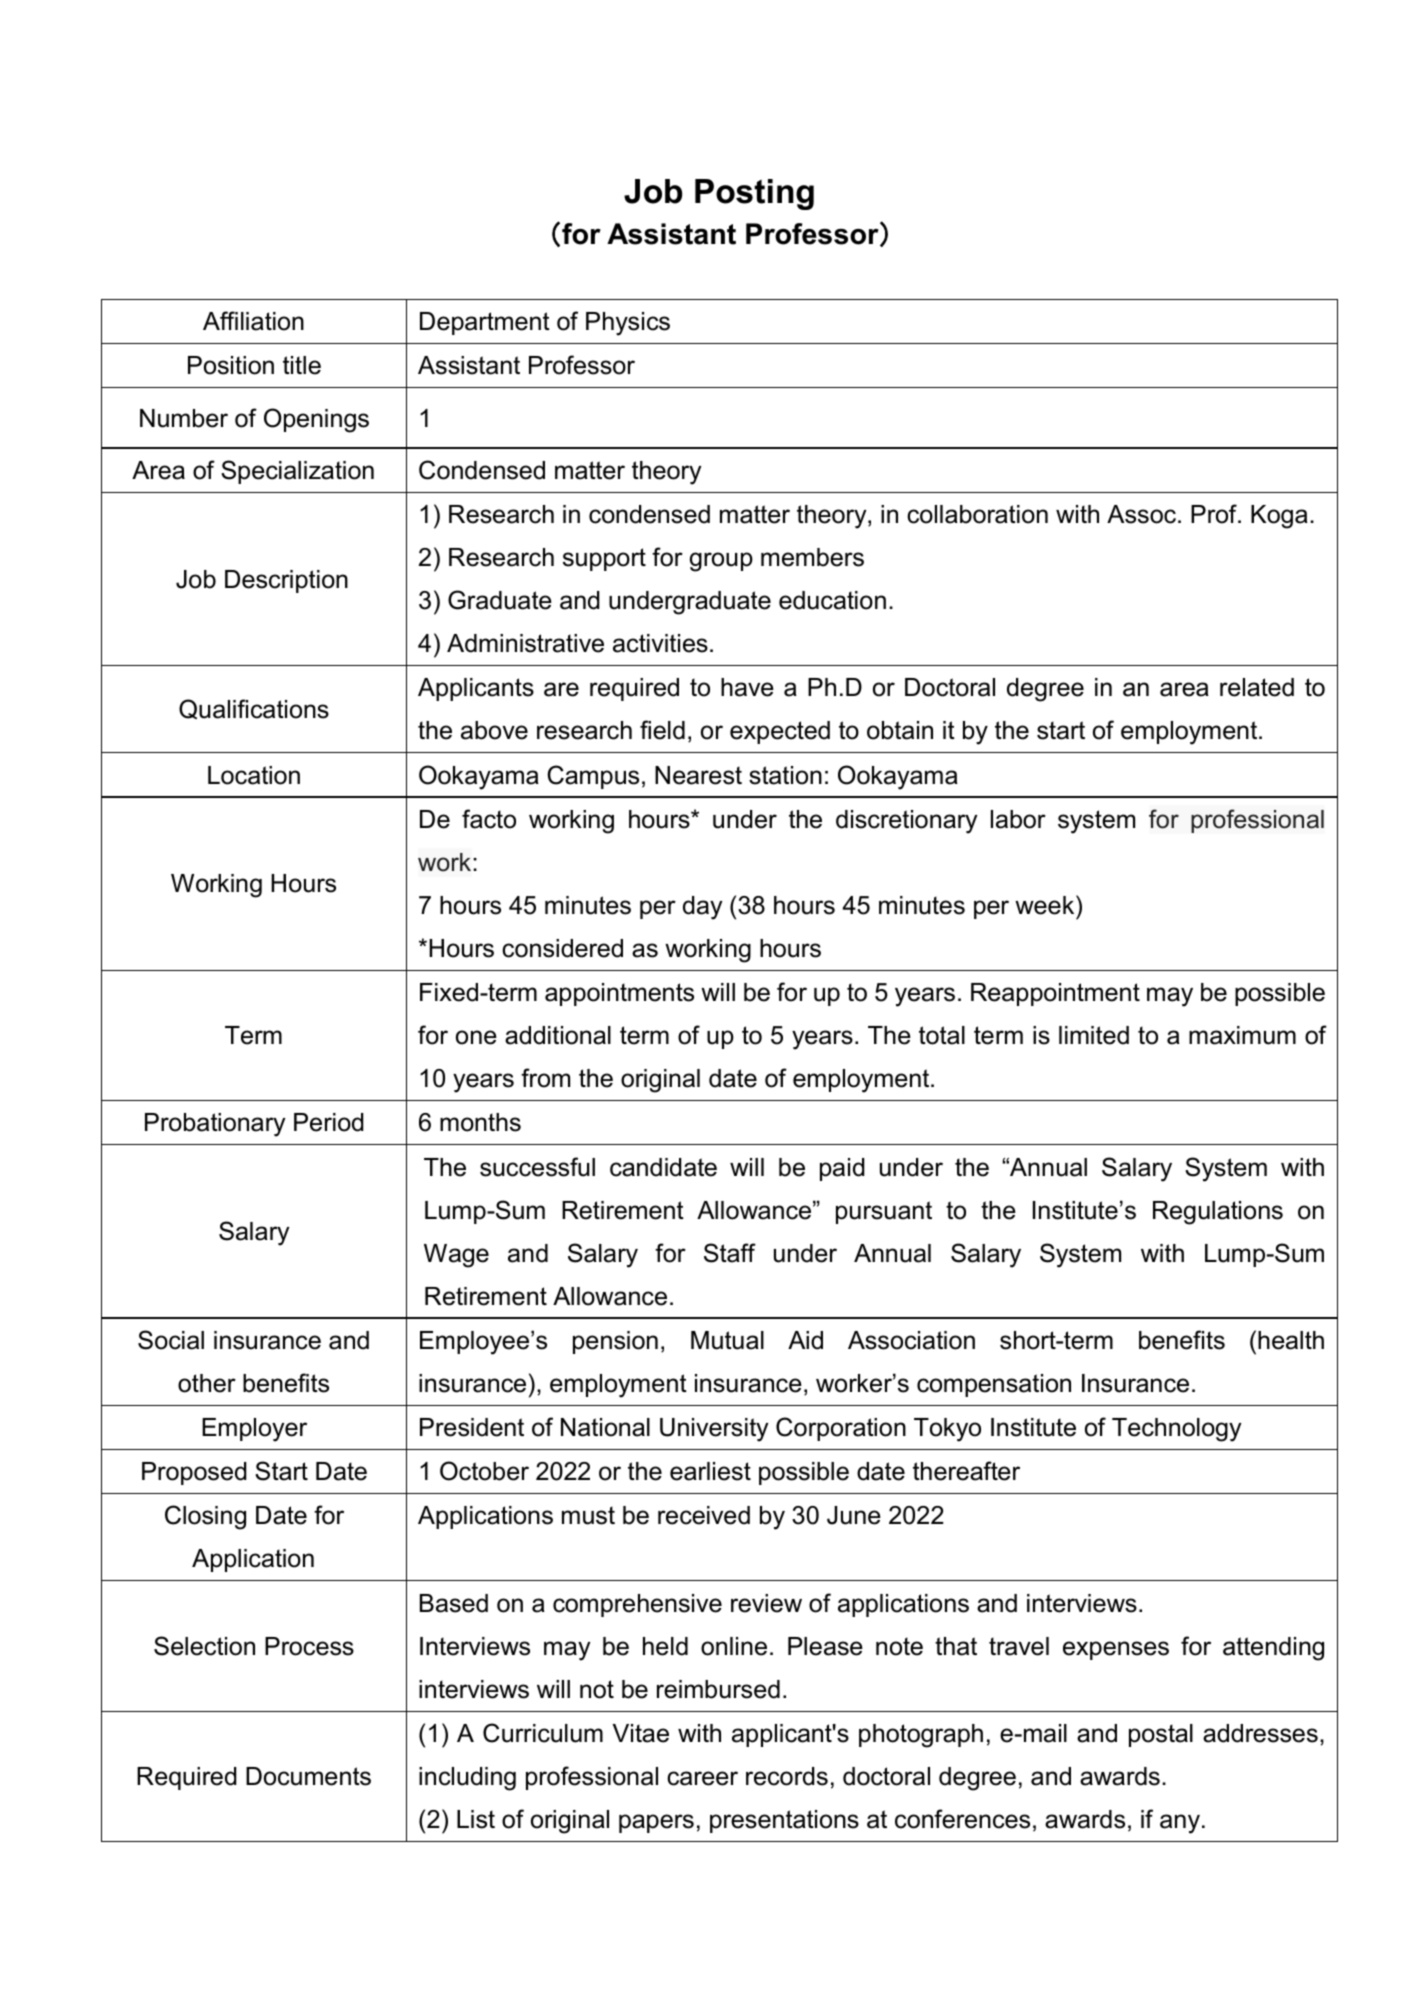  I want to click on career, so click(702, 1778).
